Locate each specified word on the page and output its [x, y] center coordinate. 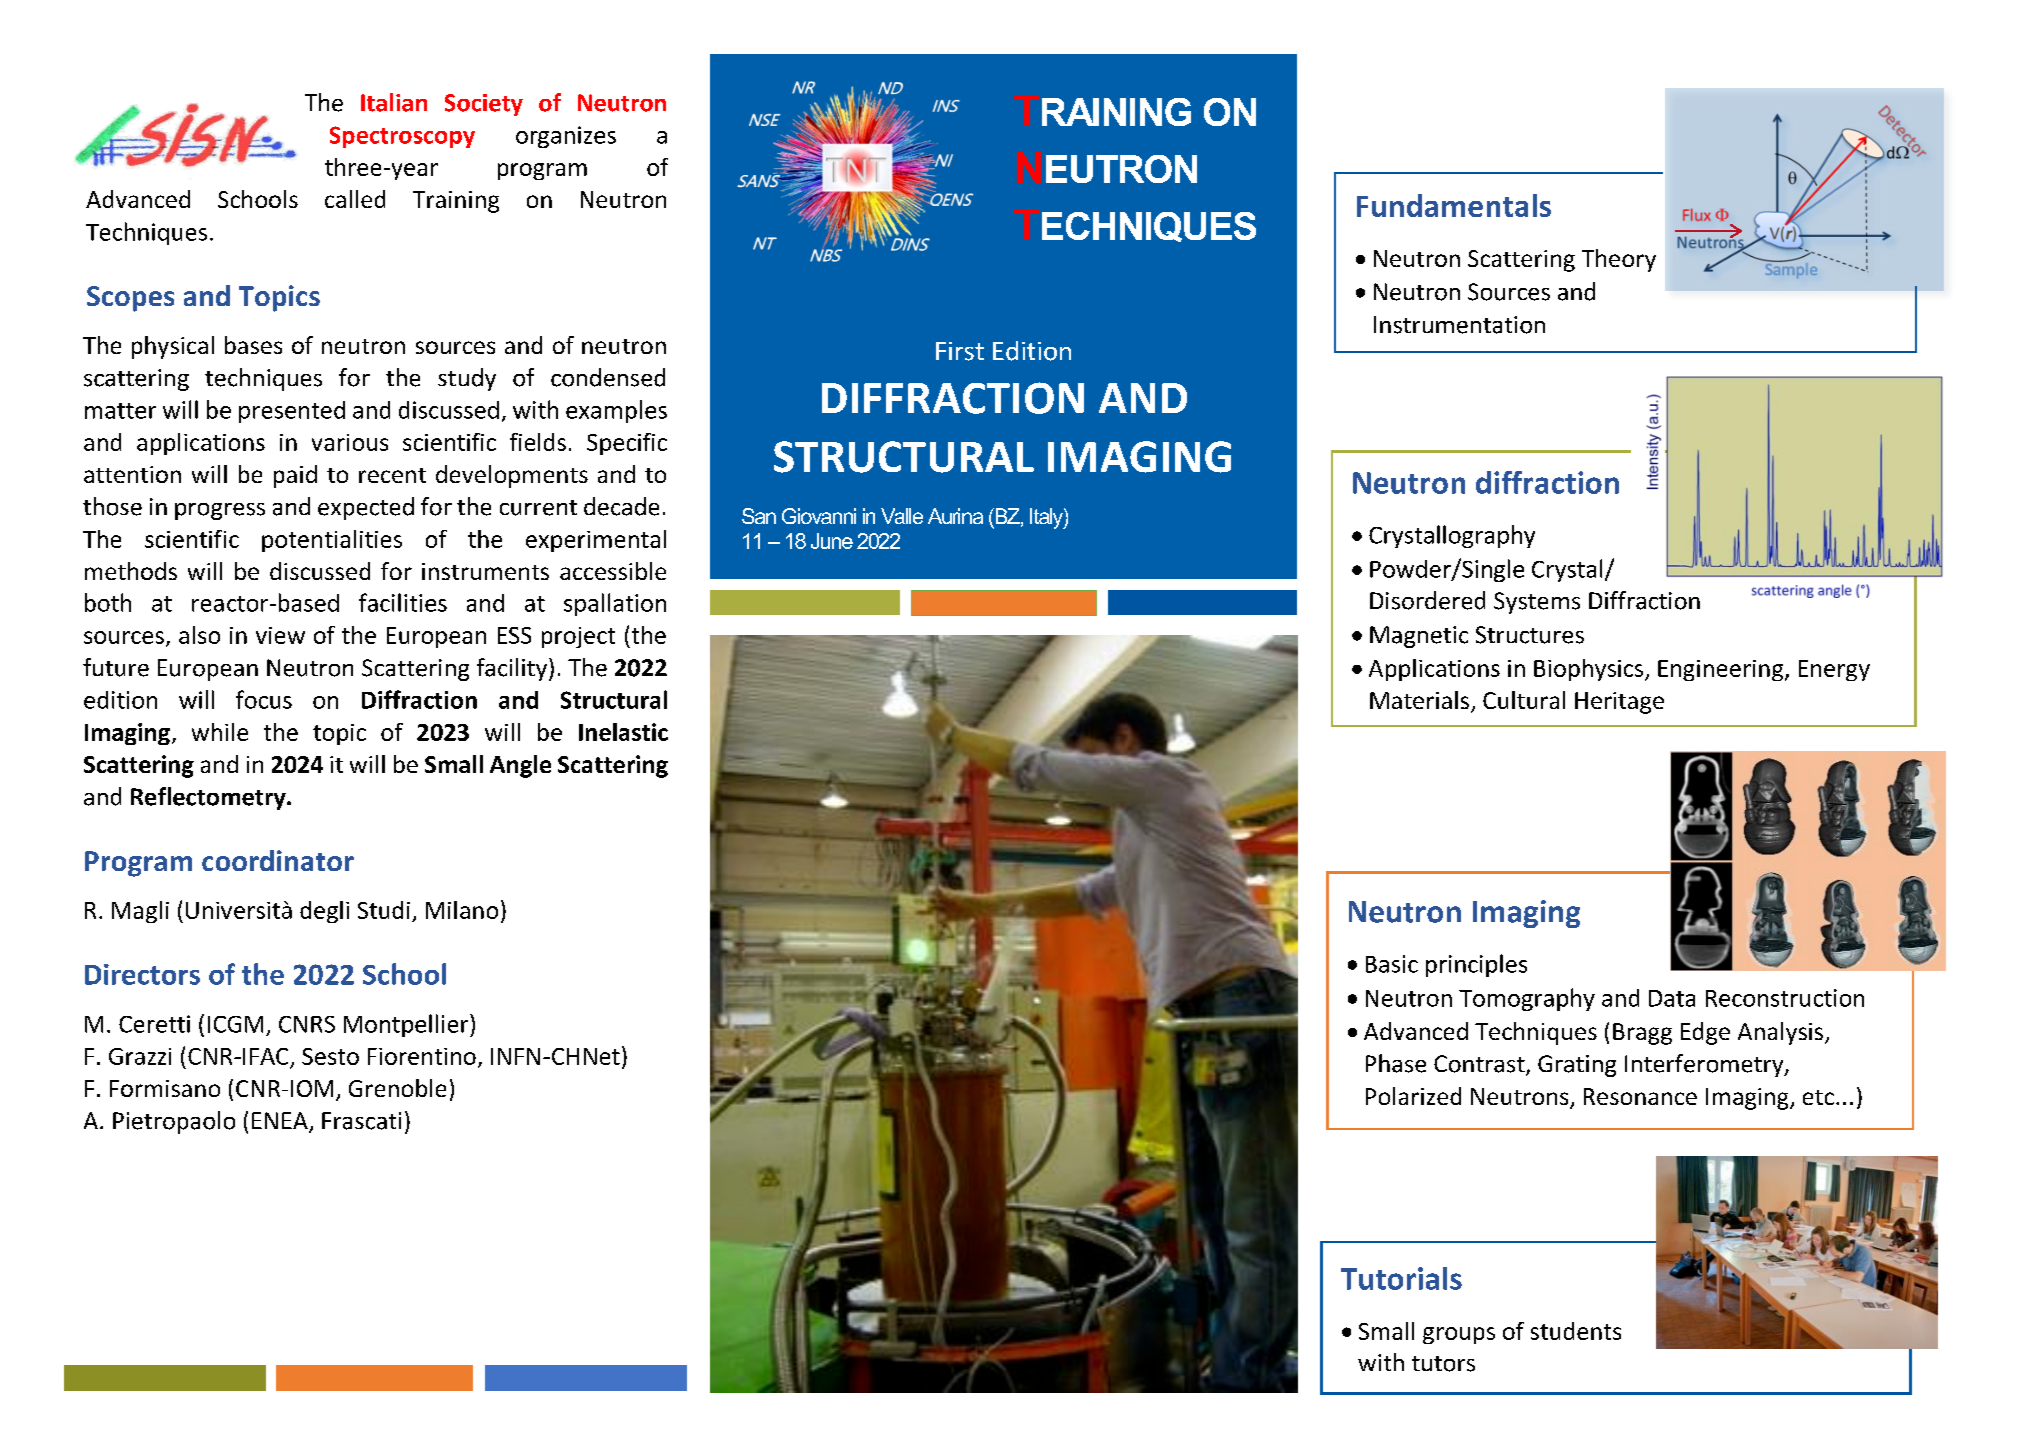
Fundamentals [1454, 205]
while [220, 732]
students [1576, 1331]
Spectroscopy [402, 137]
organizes [566, 137]
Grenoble [397, 1088]
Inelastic [623, 732]
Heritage [1619, 703]
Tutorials [1401, 1278]
